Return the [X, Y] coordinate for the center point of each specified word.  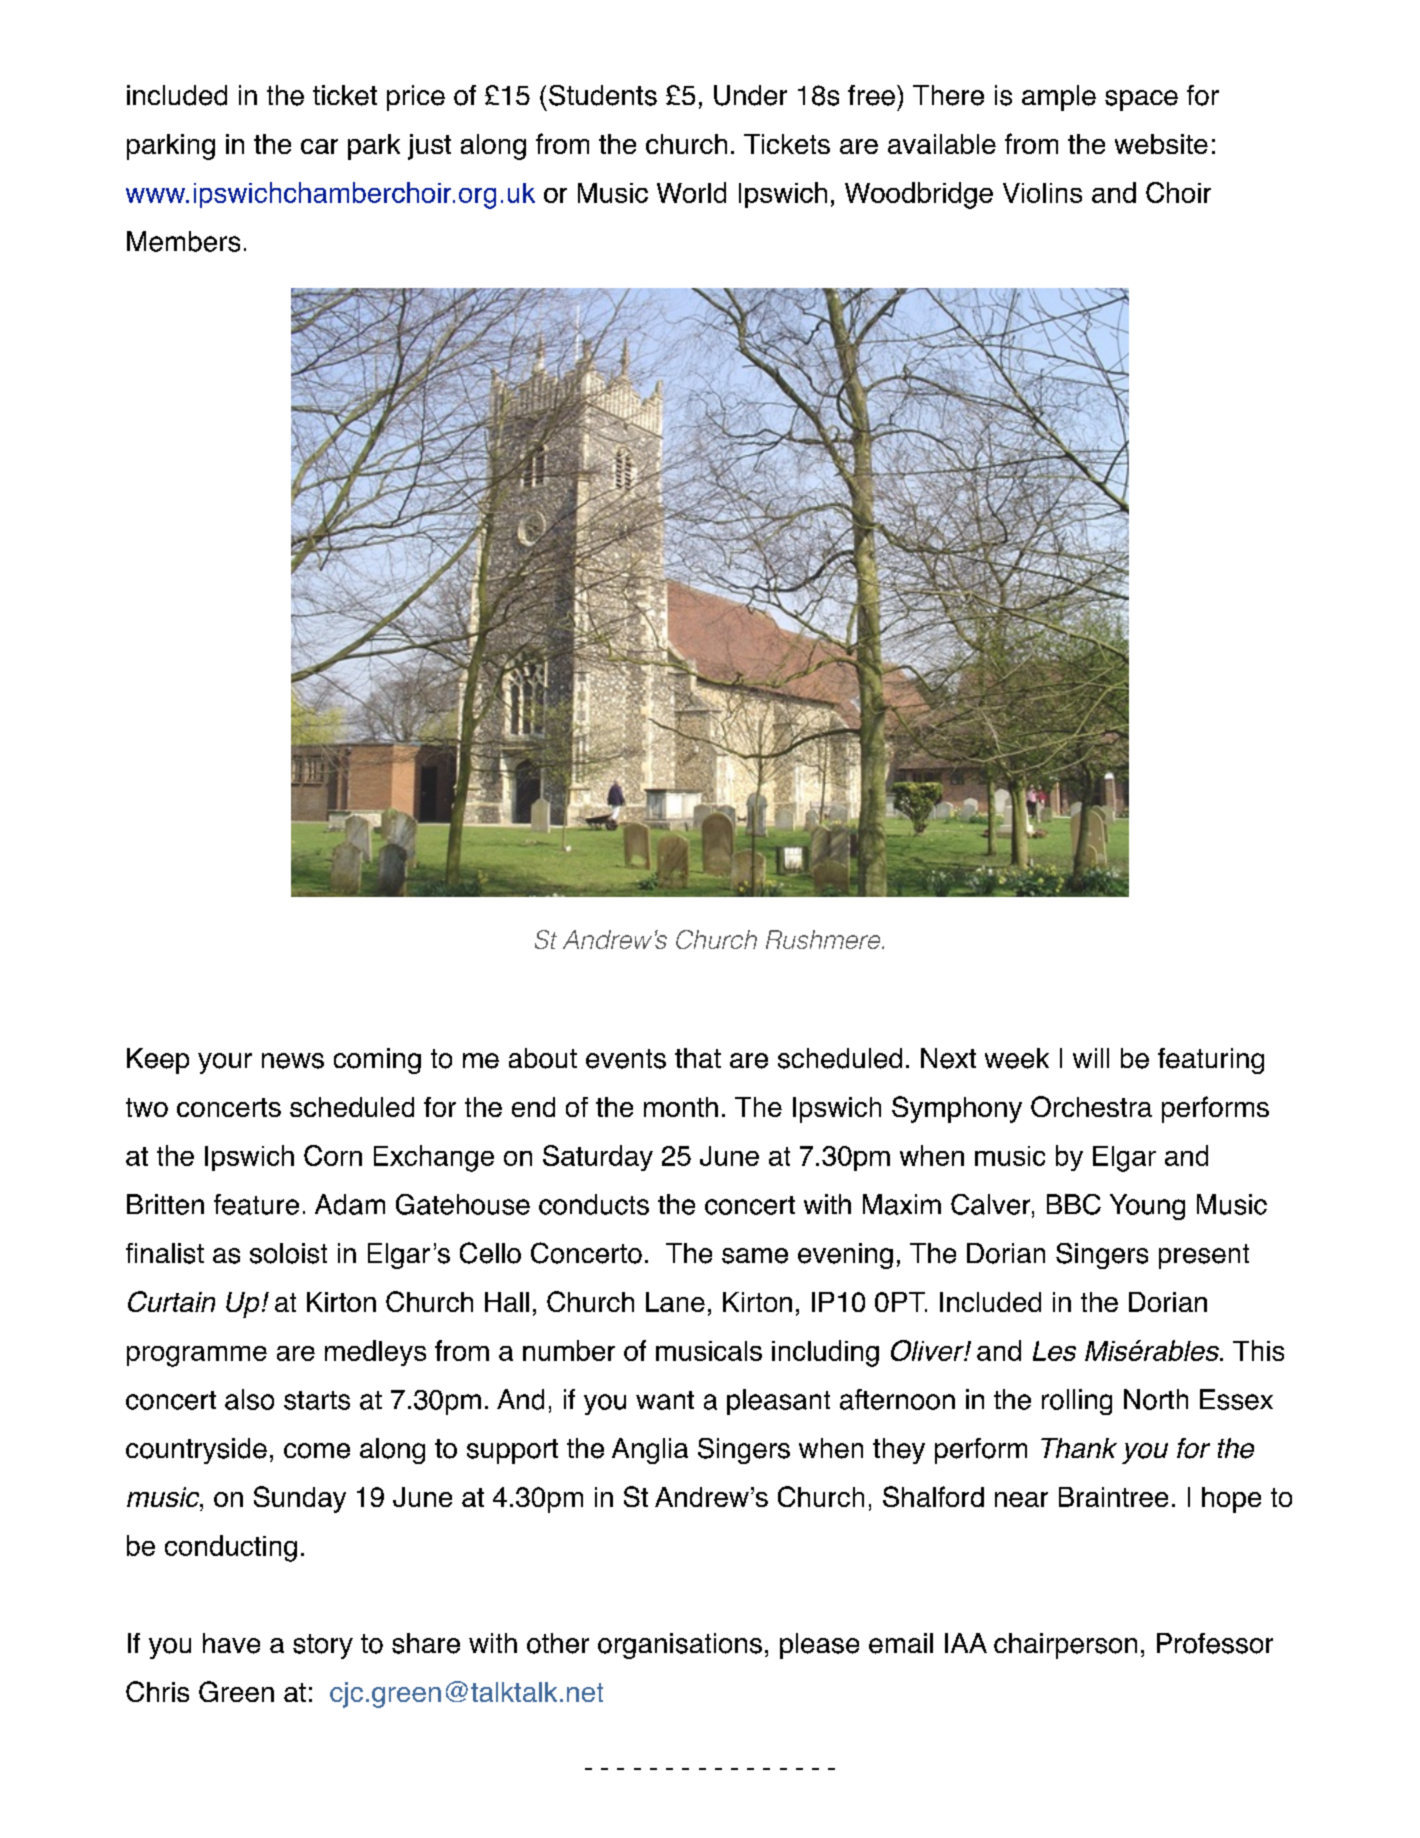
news [293, 1061]
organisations [680, 1646]
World [691, 192]
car [319, 146]
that [698, 1058]
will [1091, 1058]
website [1161, 144]
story [323, 1646]
